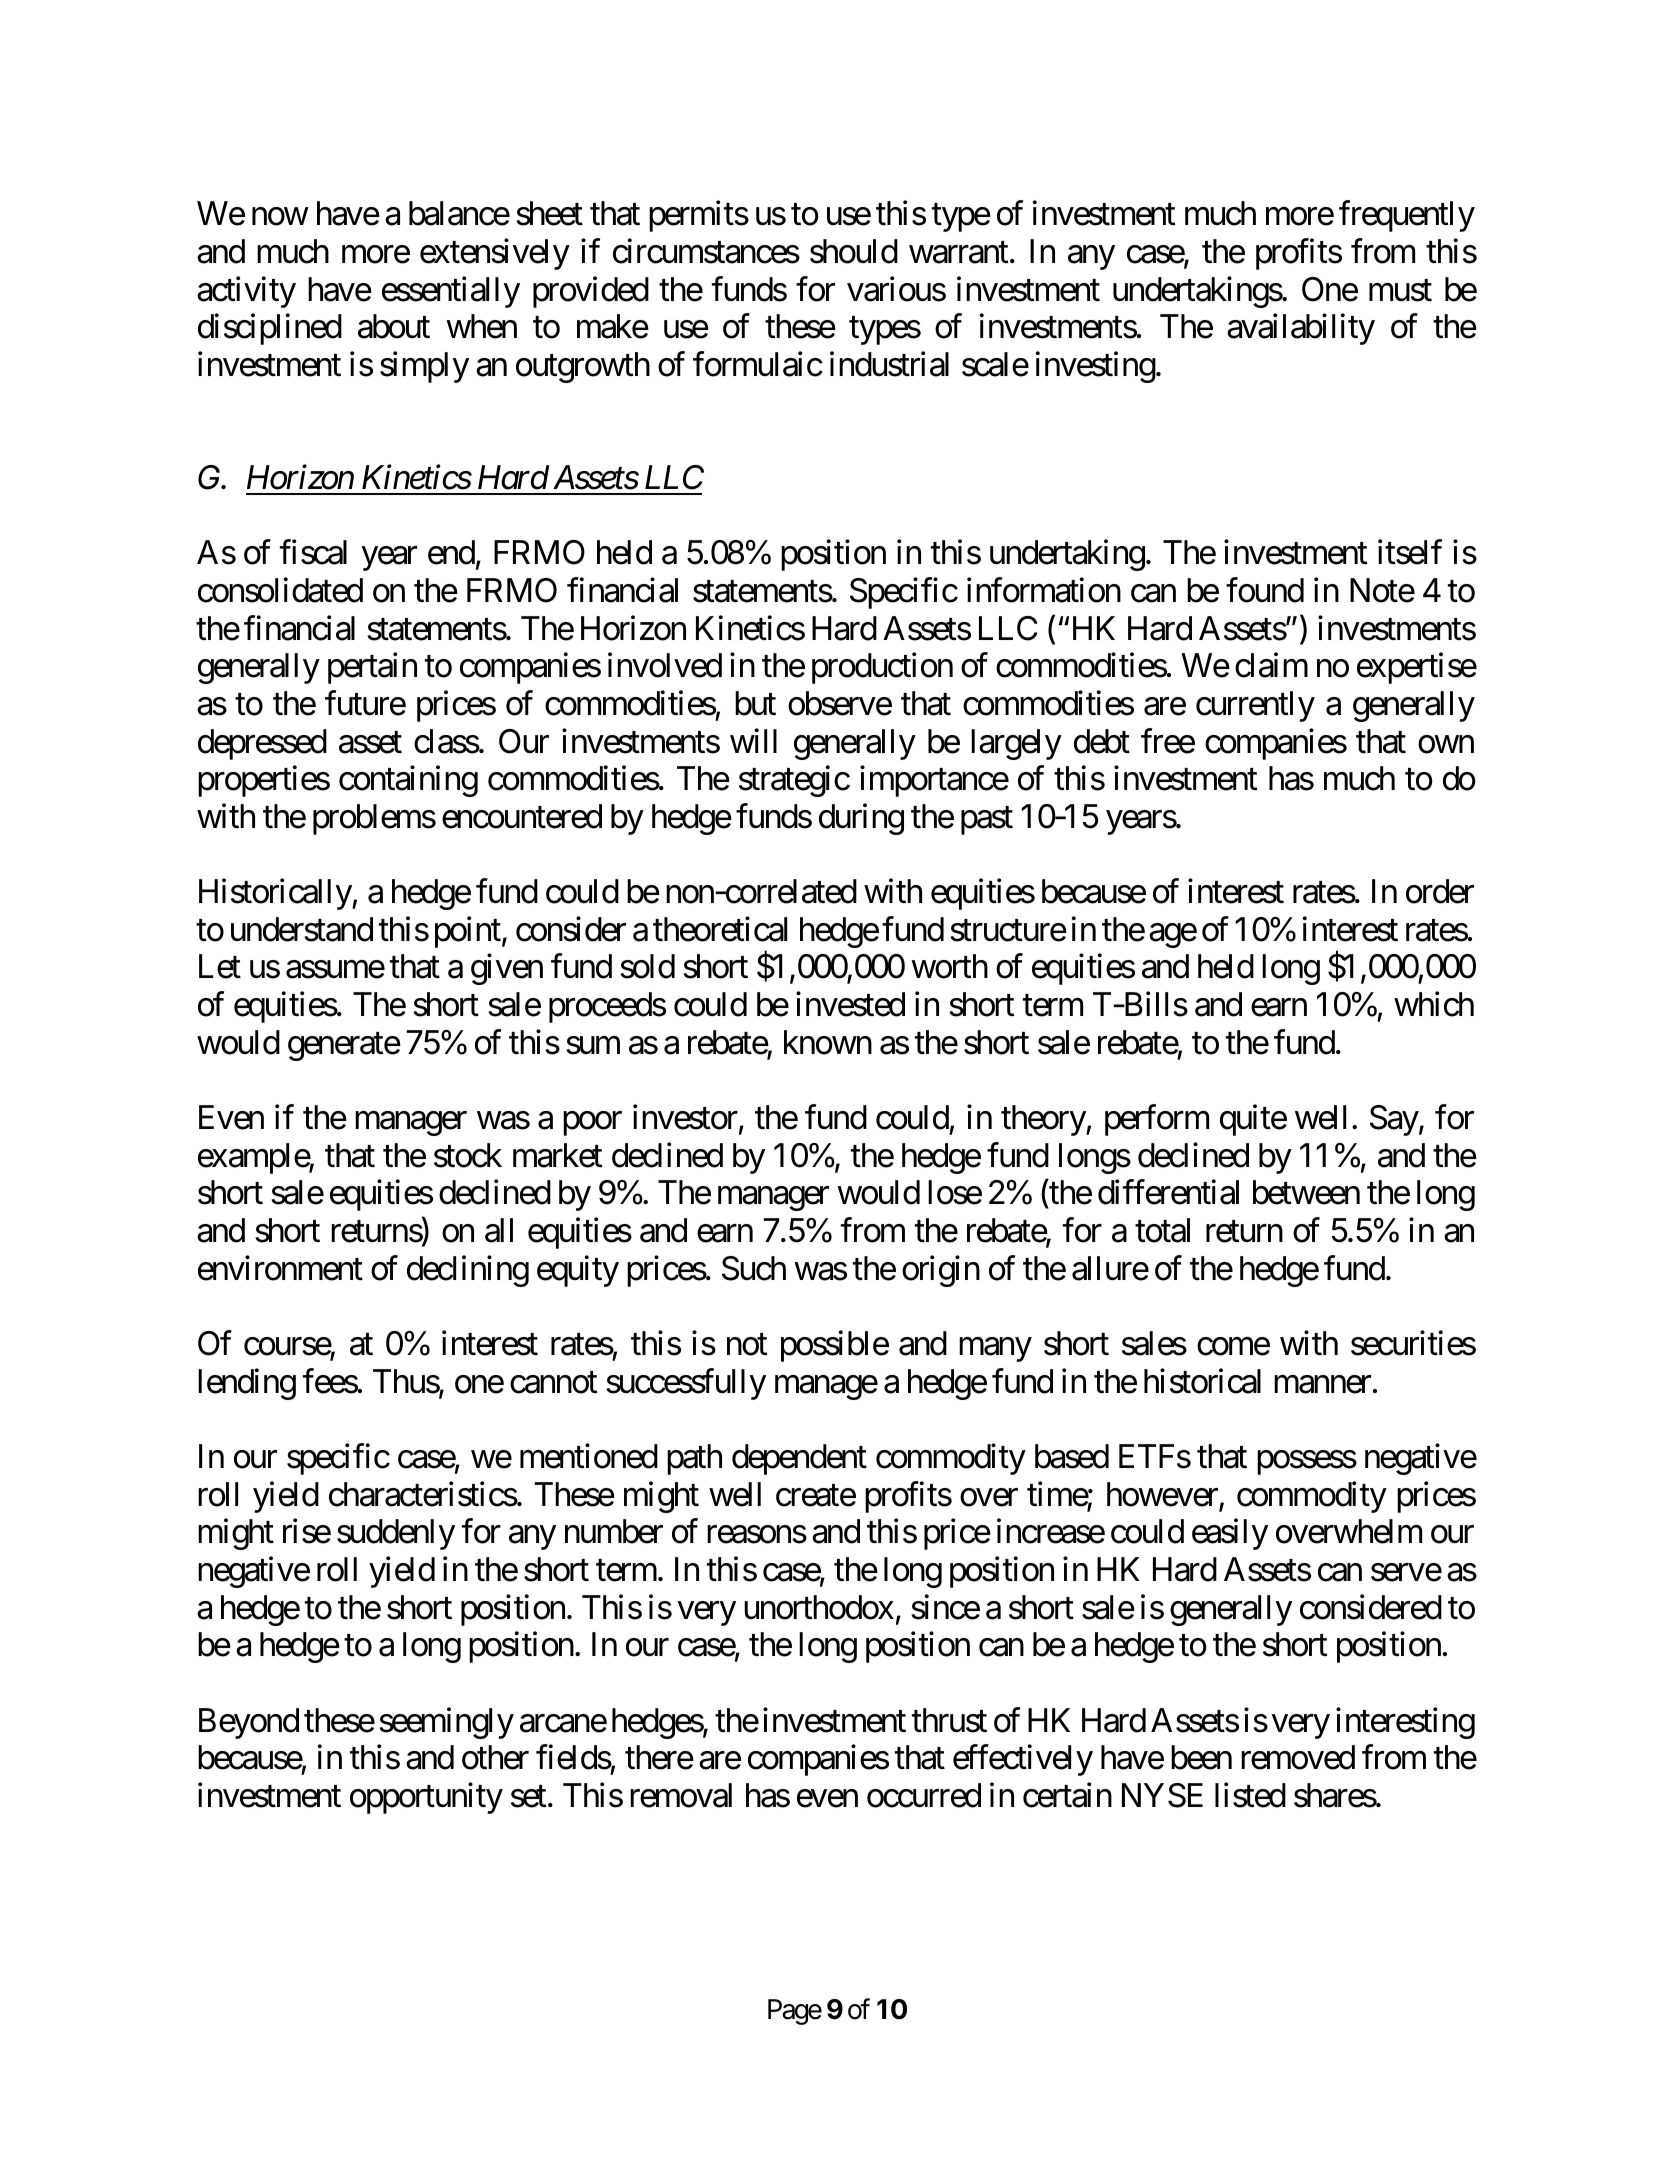  I want to click on removed, so click(1298, 1757).
